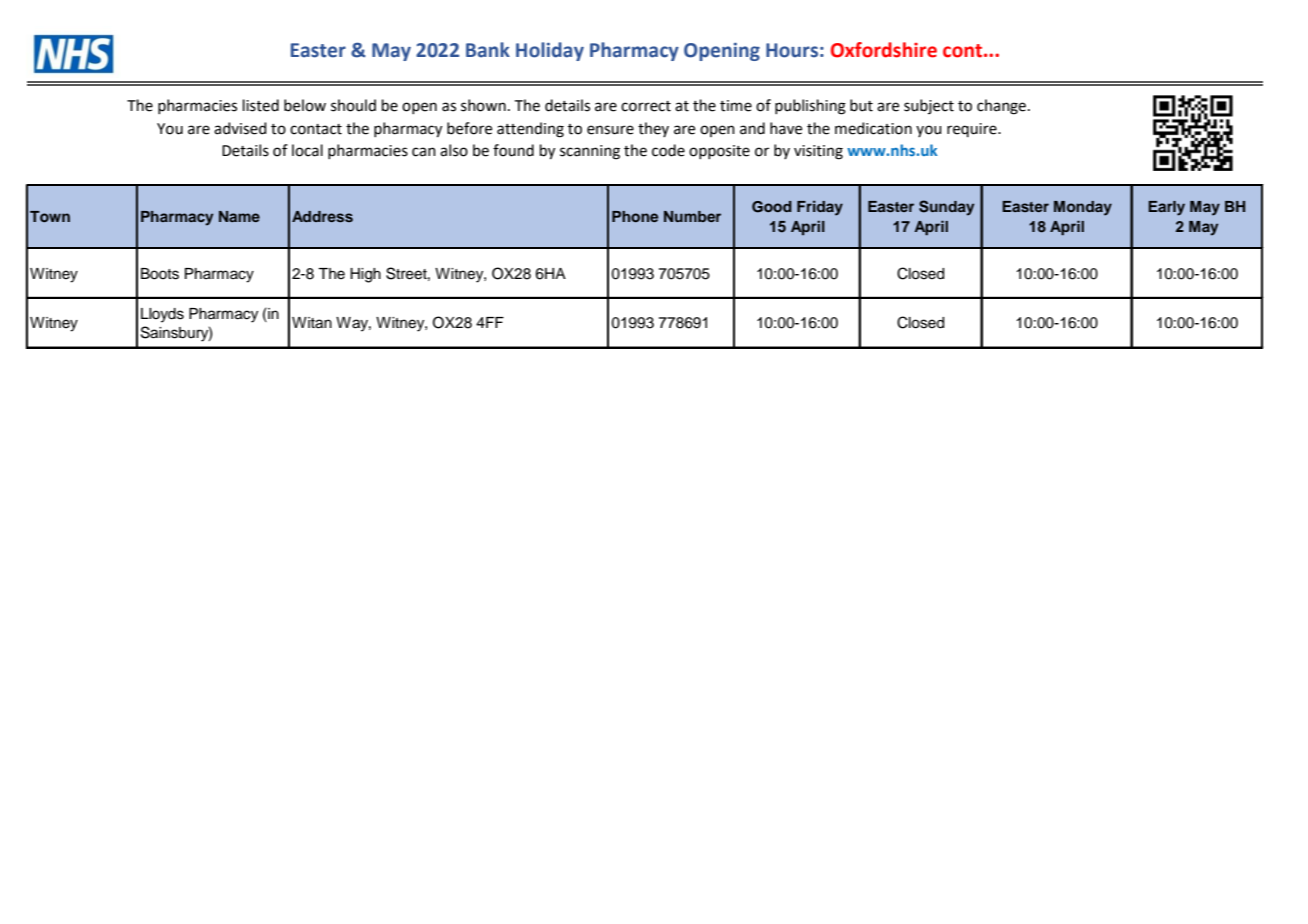  Describe the element at coordinates (261, 105) in the screenshot. I see `listed` at that location.
